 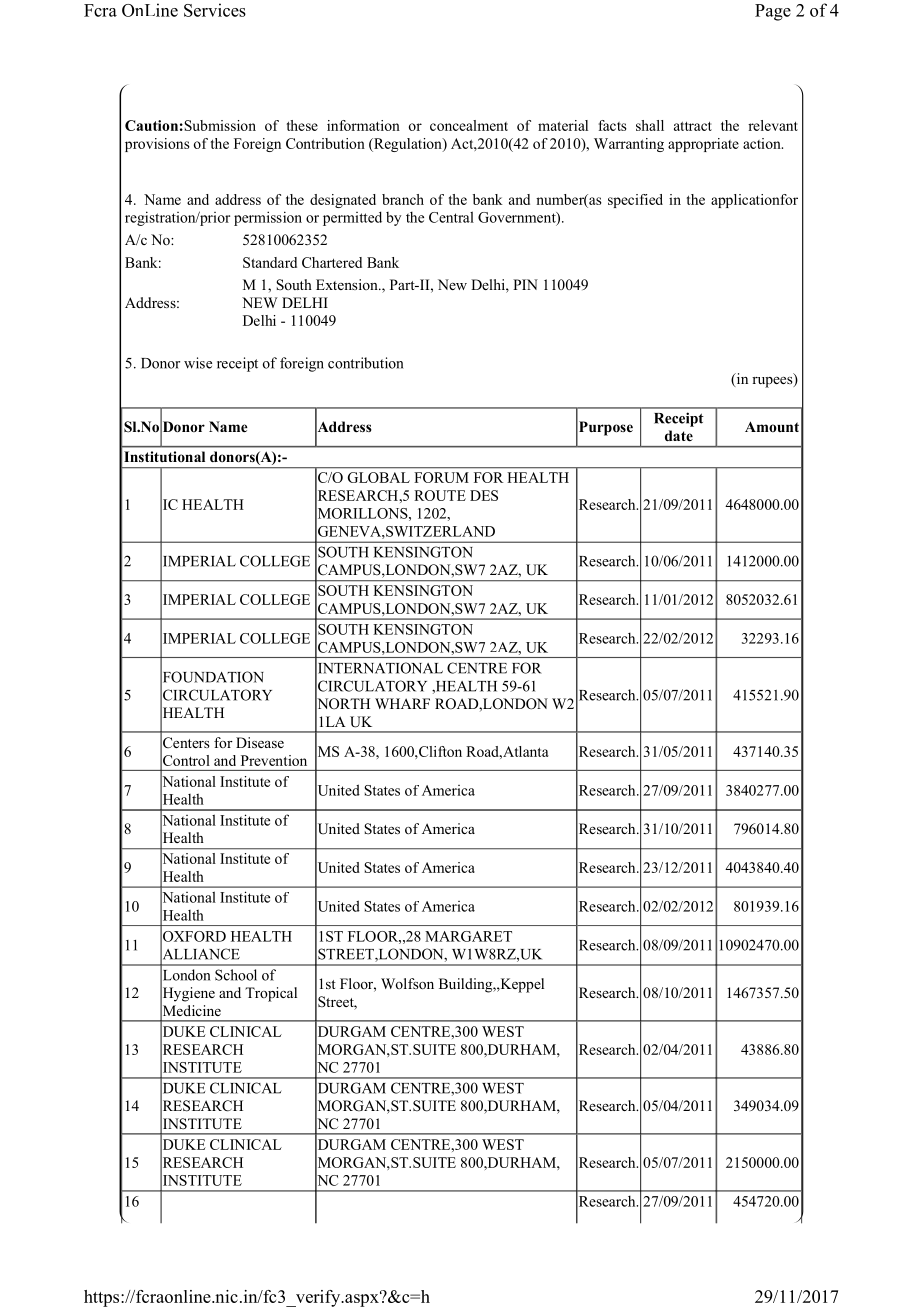 I want to click on date, so click(x=679, y=435).
